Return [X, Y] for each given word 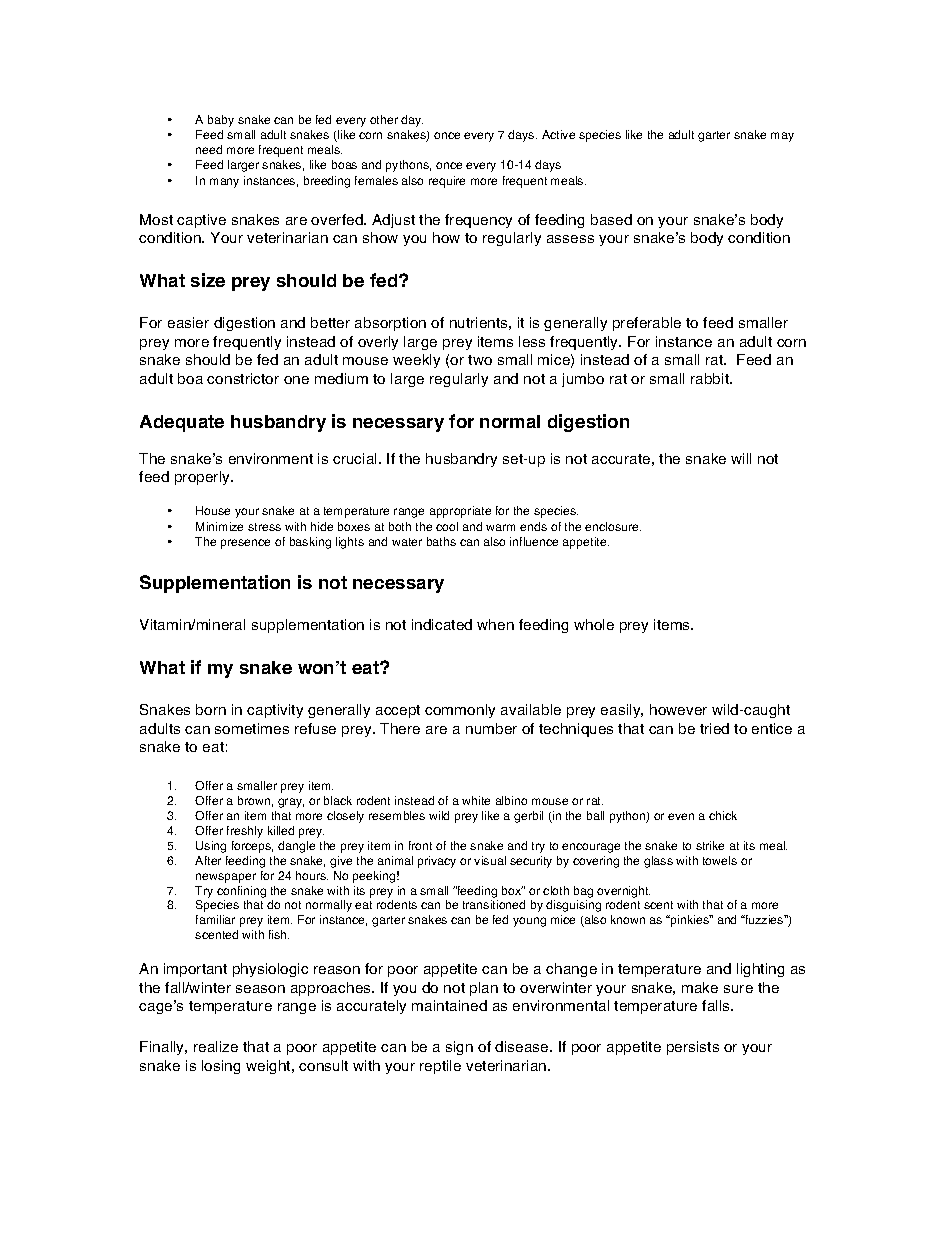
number [491, 728]
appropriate [460, 512]
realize [216, 1046]
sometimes [252, 728]
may [782, 137]
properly [204, 478]
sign [459, 1048]
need [209, 149]
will [741, 458]
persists [693, 1048]
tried [714, 728]
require [447, 182]
